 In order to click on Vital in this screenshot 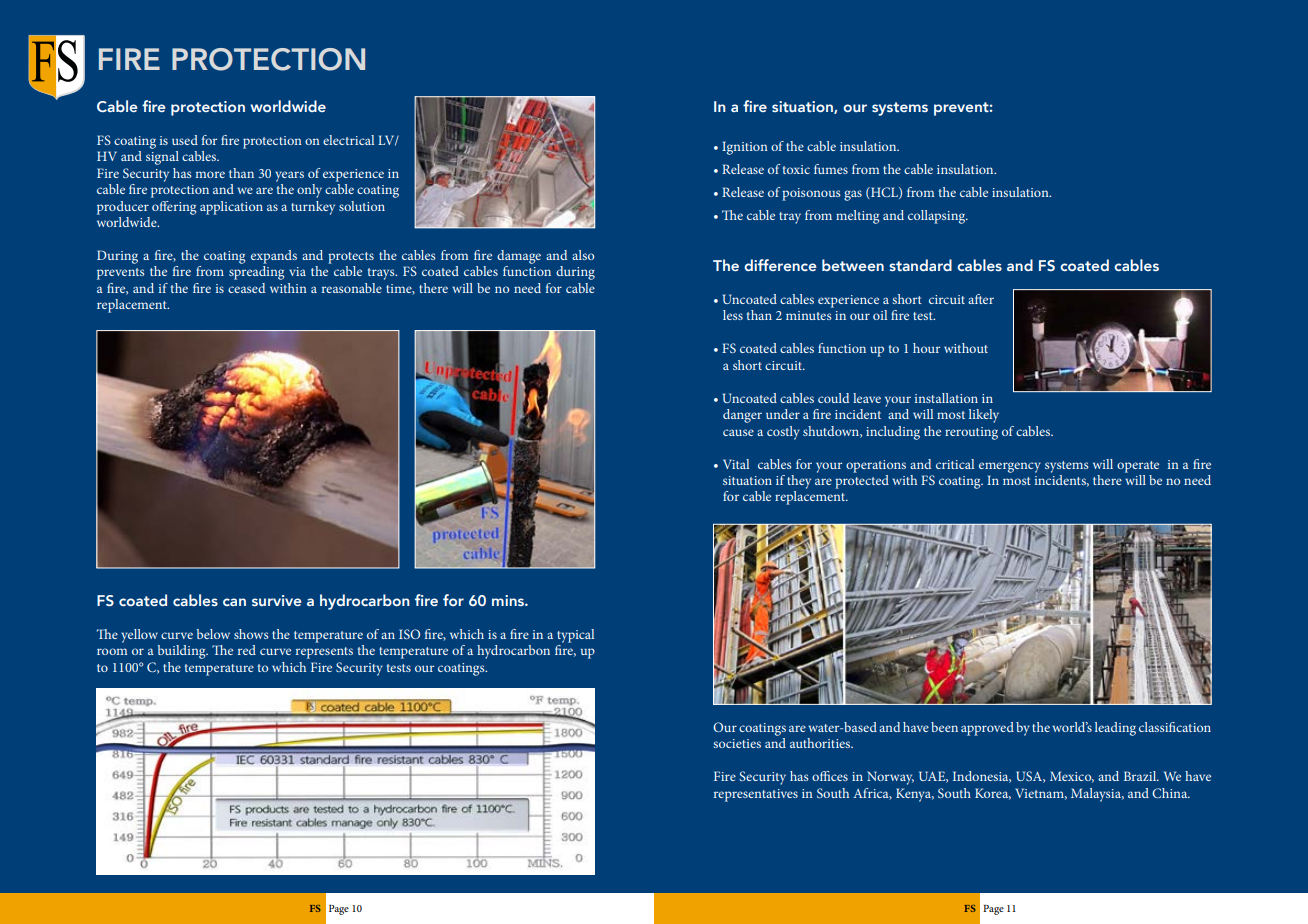, I will do `click(736, 464)`.
